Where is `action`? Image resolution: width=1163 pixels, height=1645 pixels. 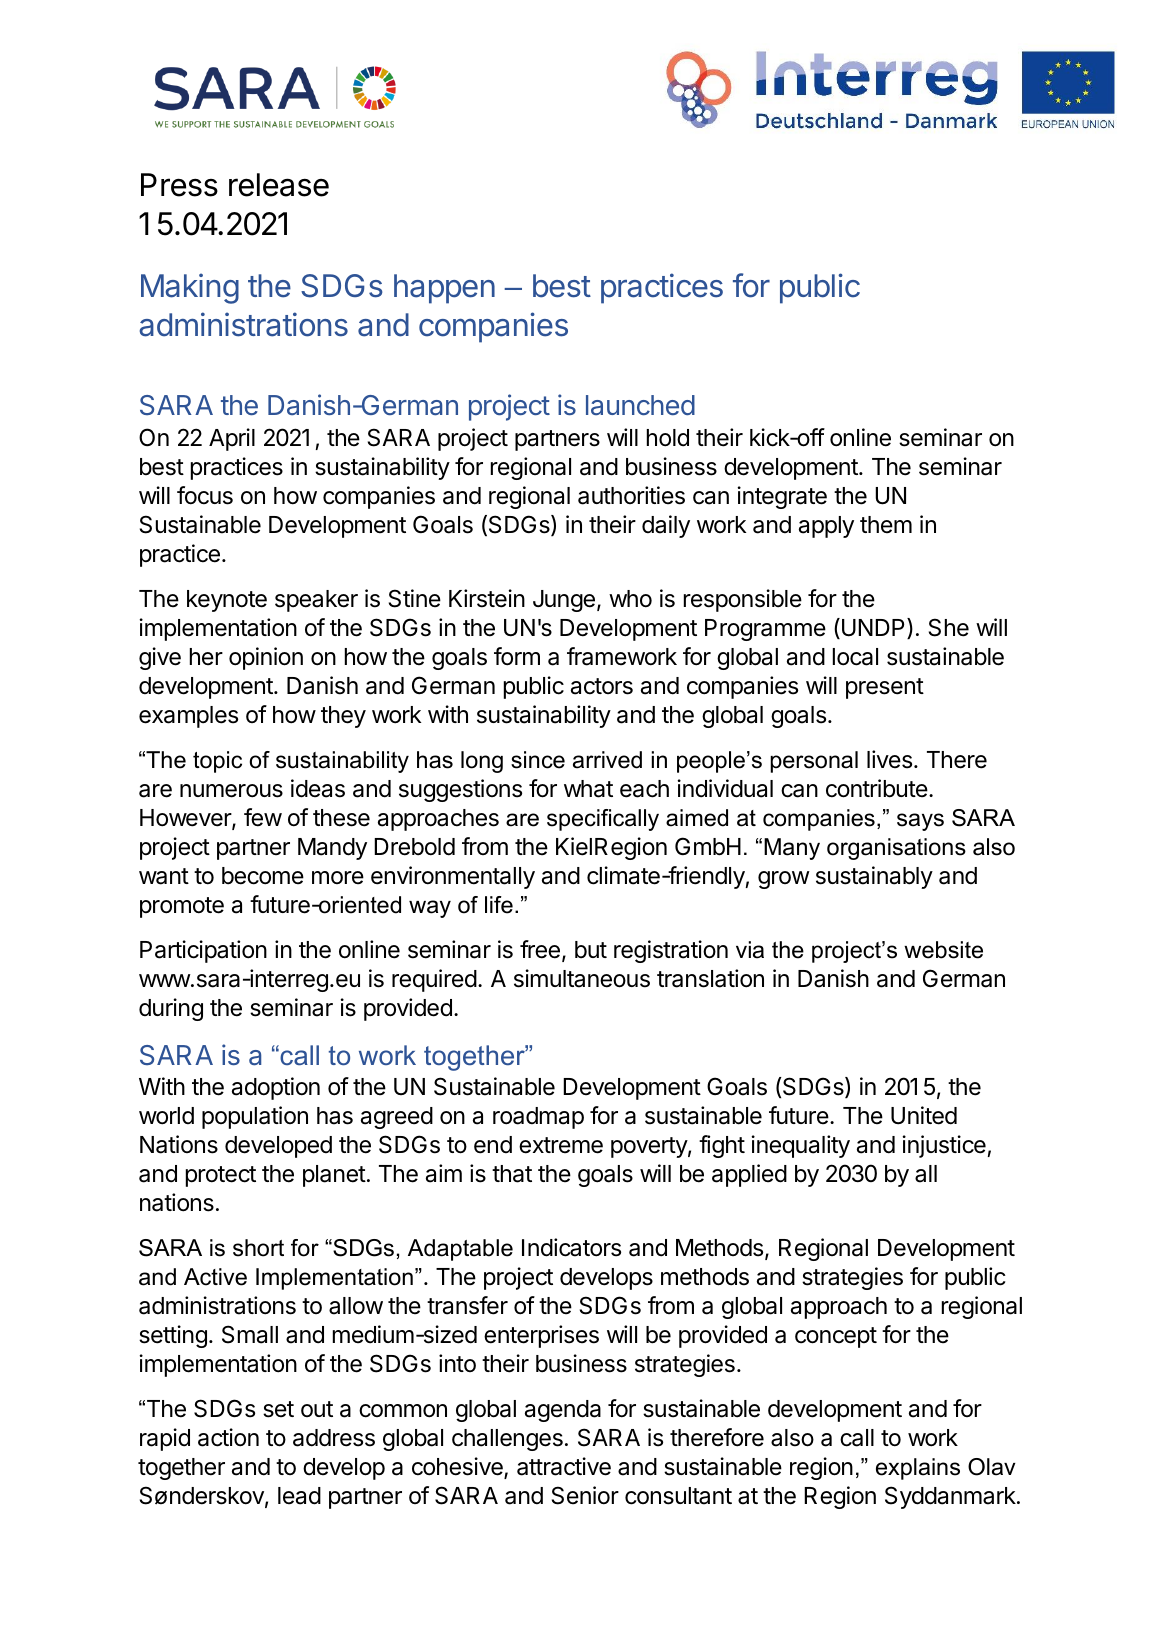
action is located at coordinates (228, 1437).
